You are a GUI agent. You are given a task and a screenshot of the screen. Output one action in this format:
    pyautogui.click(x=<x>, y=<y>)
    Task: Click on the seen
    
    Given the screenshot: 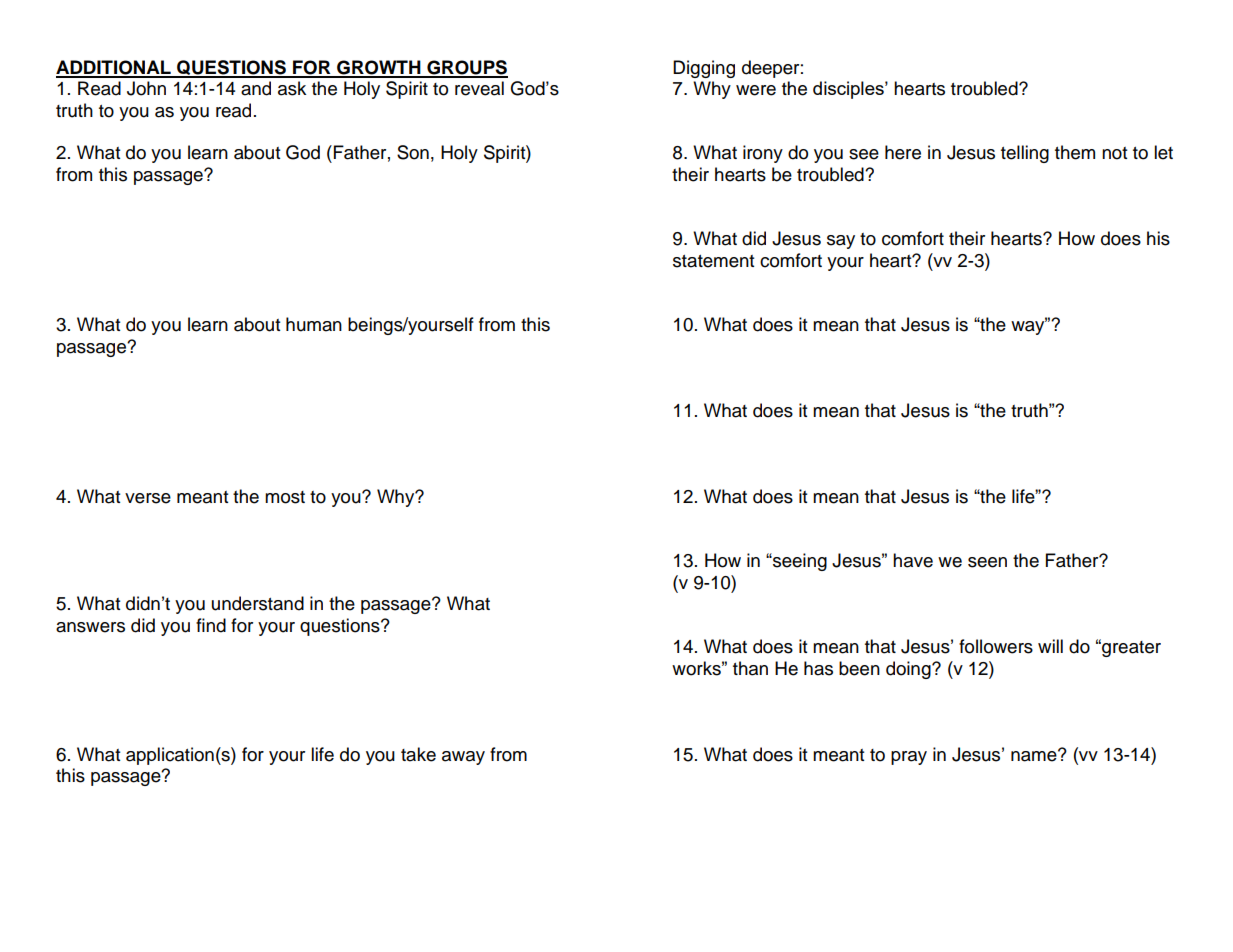 What is the action you would take?
    pyautogui.click(x=987, y=562)
